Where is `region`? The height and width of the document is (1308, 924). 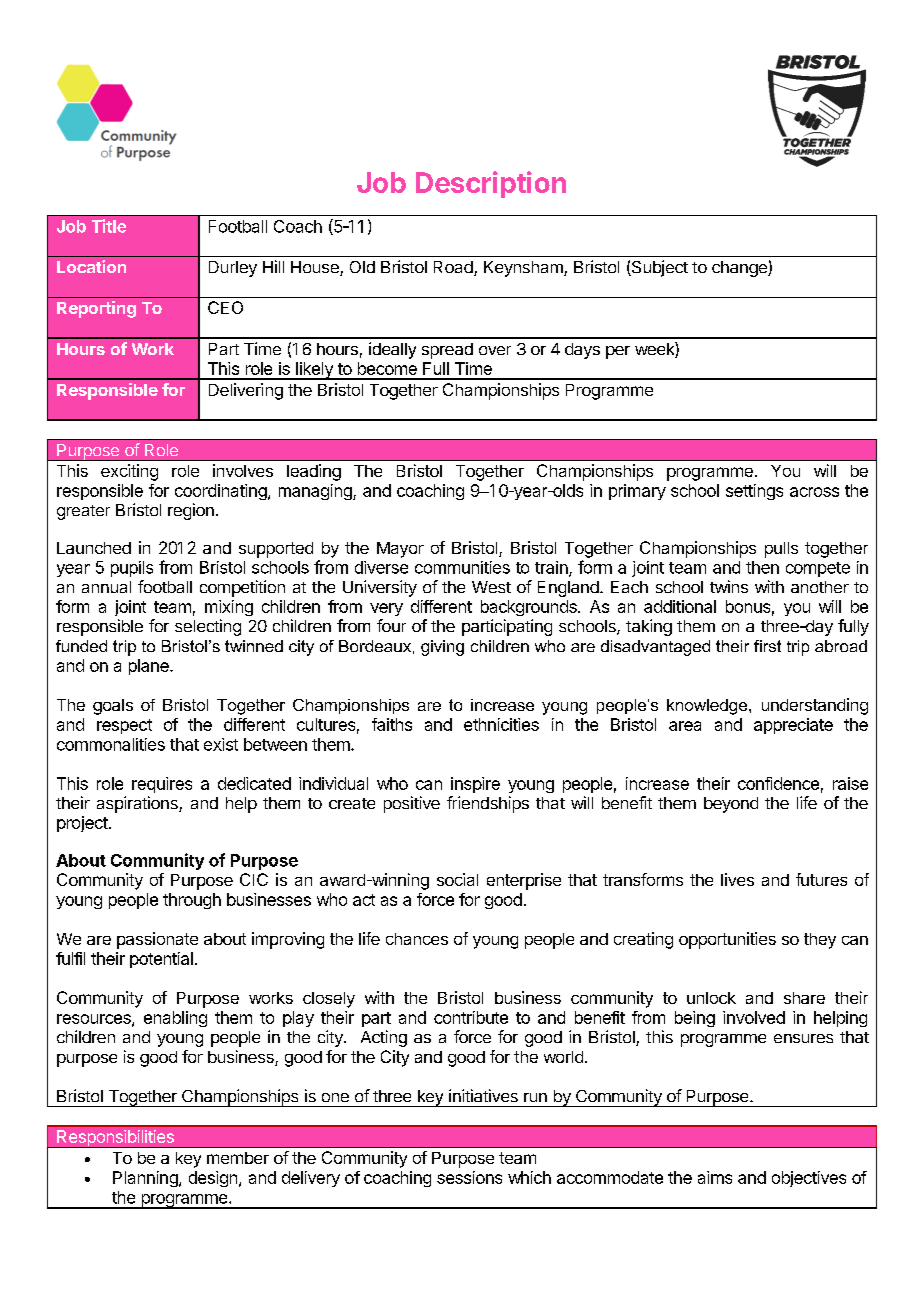
region is located at coordinates (191, 511).
